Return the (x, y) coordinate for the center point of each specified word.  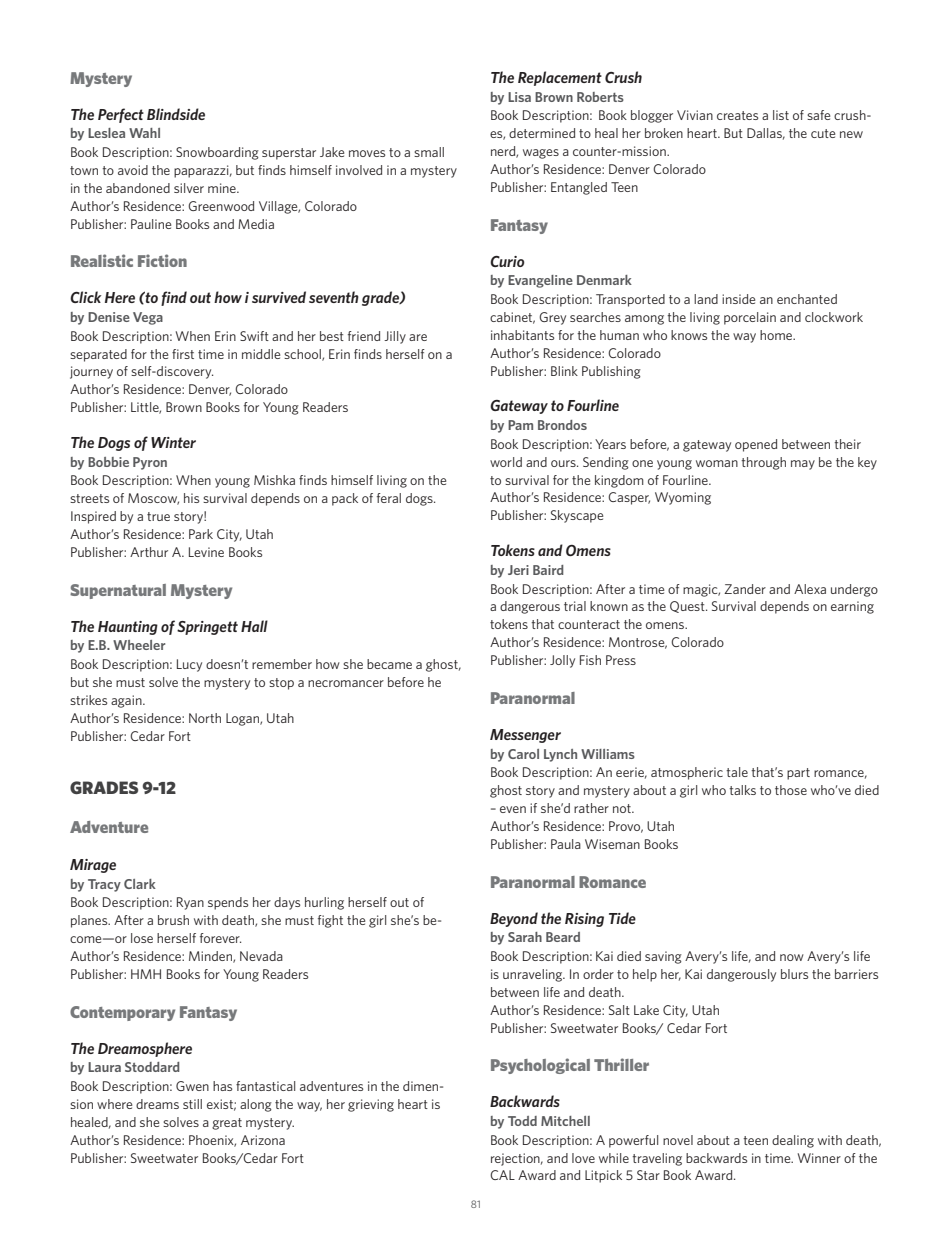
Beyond (514, 919)
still (192, 1104)
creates (737, 115)
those (791, 790)
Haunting (128, 628)
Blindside (176, 114)
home (777, 335)
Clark (140, 884)
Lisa (519, 97)
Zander (745, 589)
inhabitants (522, 335)
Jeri (518, 570)
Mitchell (565, 1121)
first (183, 354)
